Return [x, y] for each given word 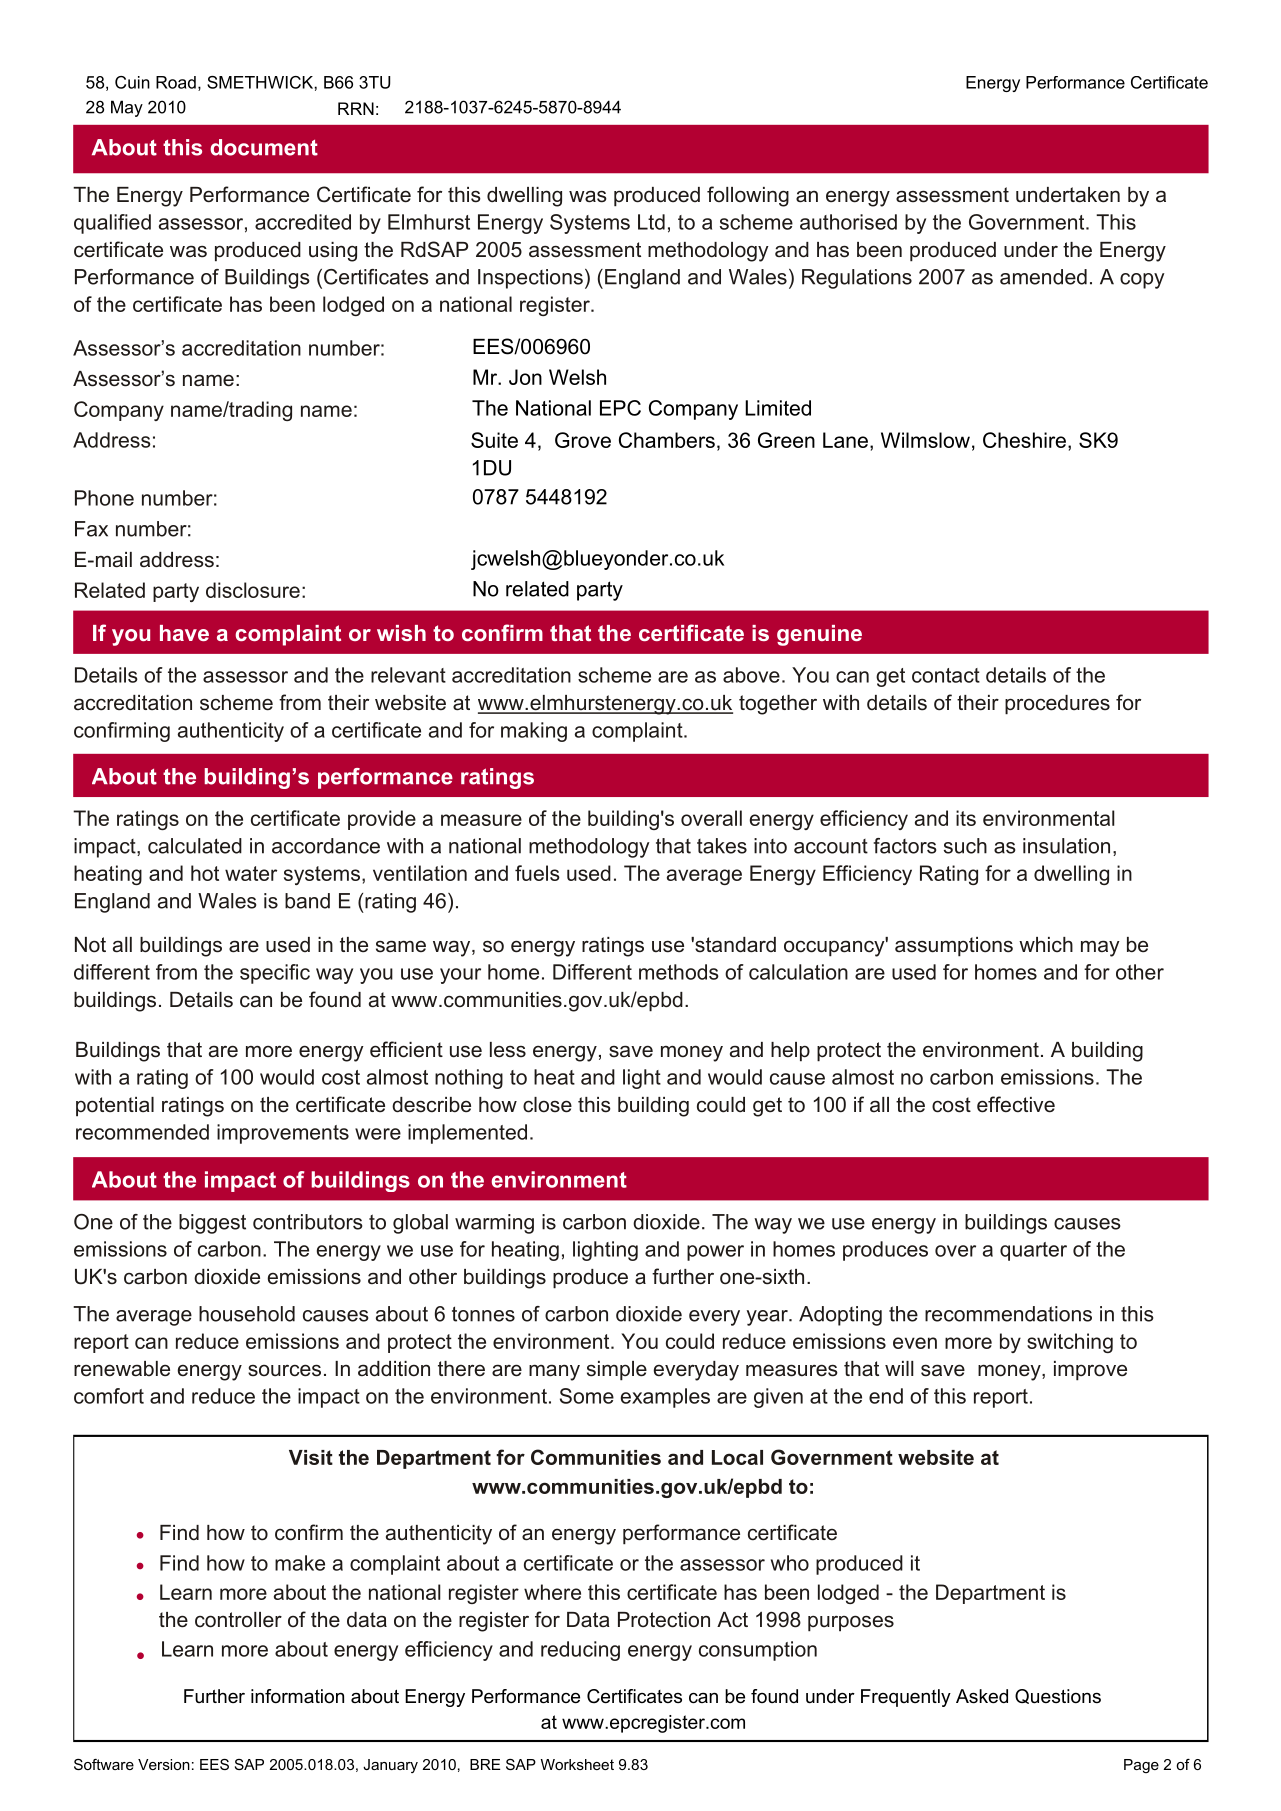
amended [1043, 277]
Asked [982, 1696]
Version [164, 1764]
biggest [212, 1224]
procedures [1057, 705]
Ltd [651, 222]
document [264, 147]
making [534, 732]
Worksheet [577, 1764]
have [184, 633]
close [547, 1105]
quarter [1033, 1251]
